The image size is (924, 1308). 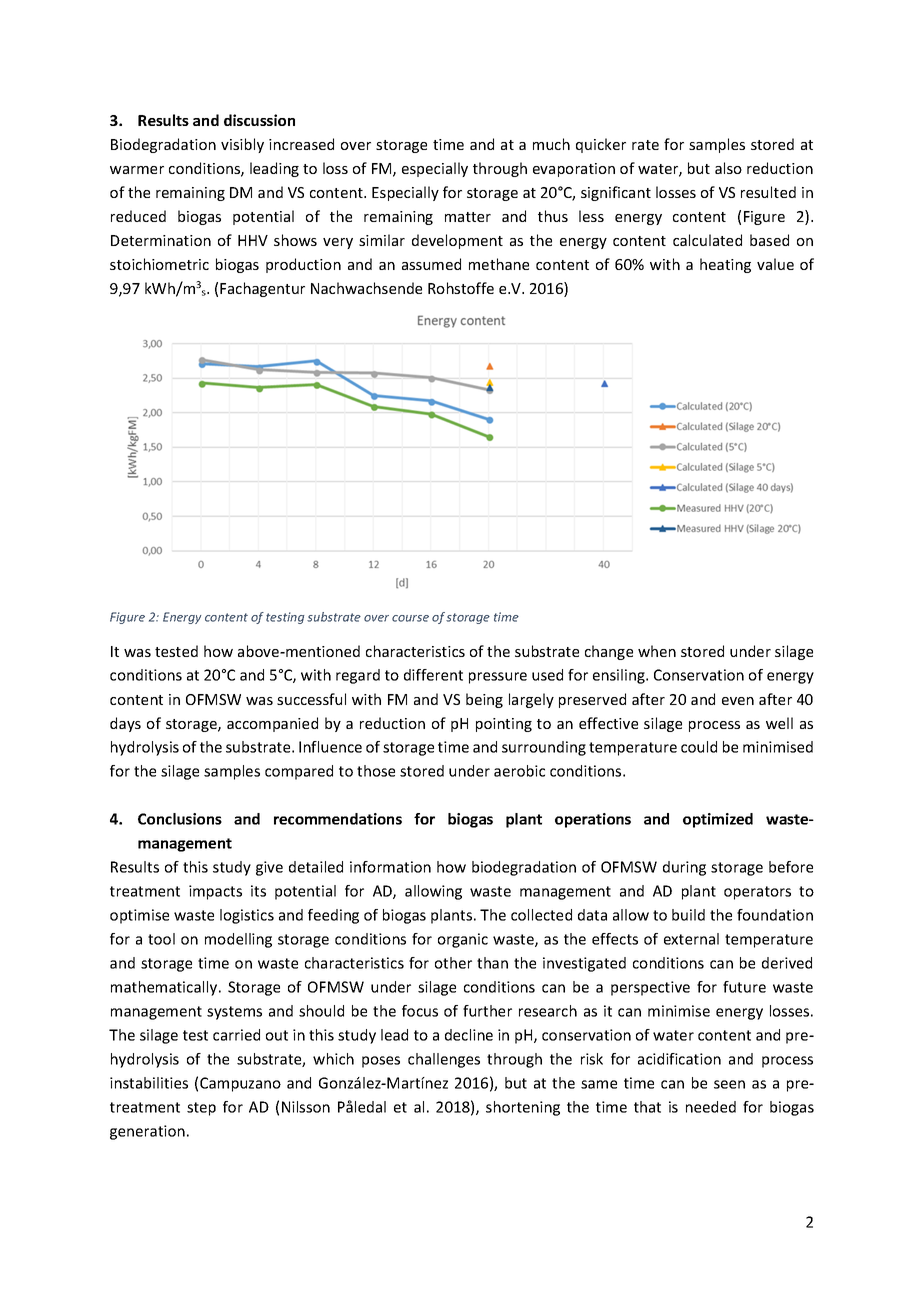 I want to click on also, so click(x=728, y=168).
